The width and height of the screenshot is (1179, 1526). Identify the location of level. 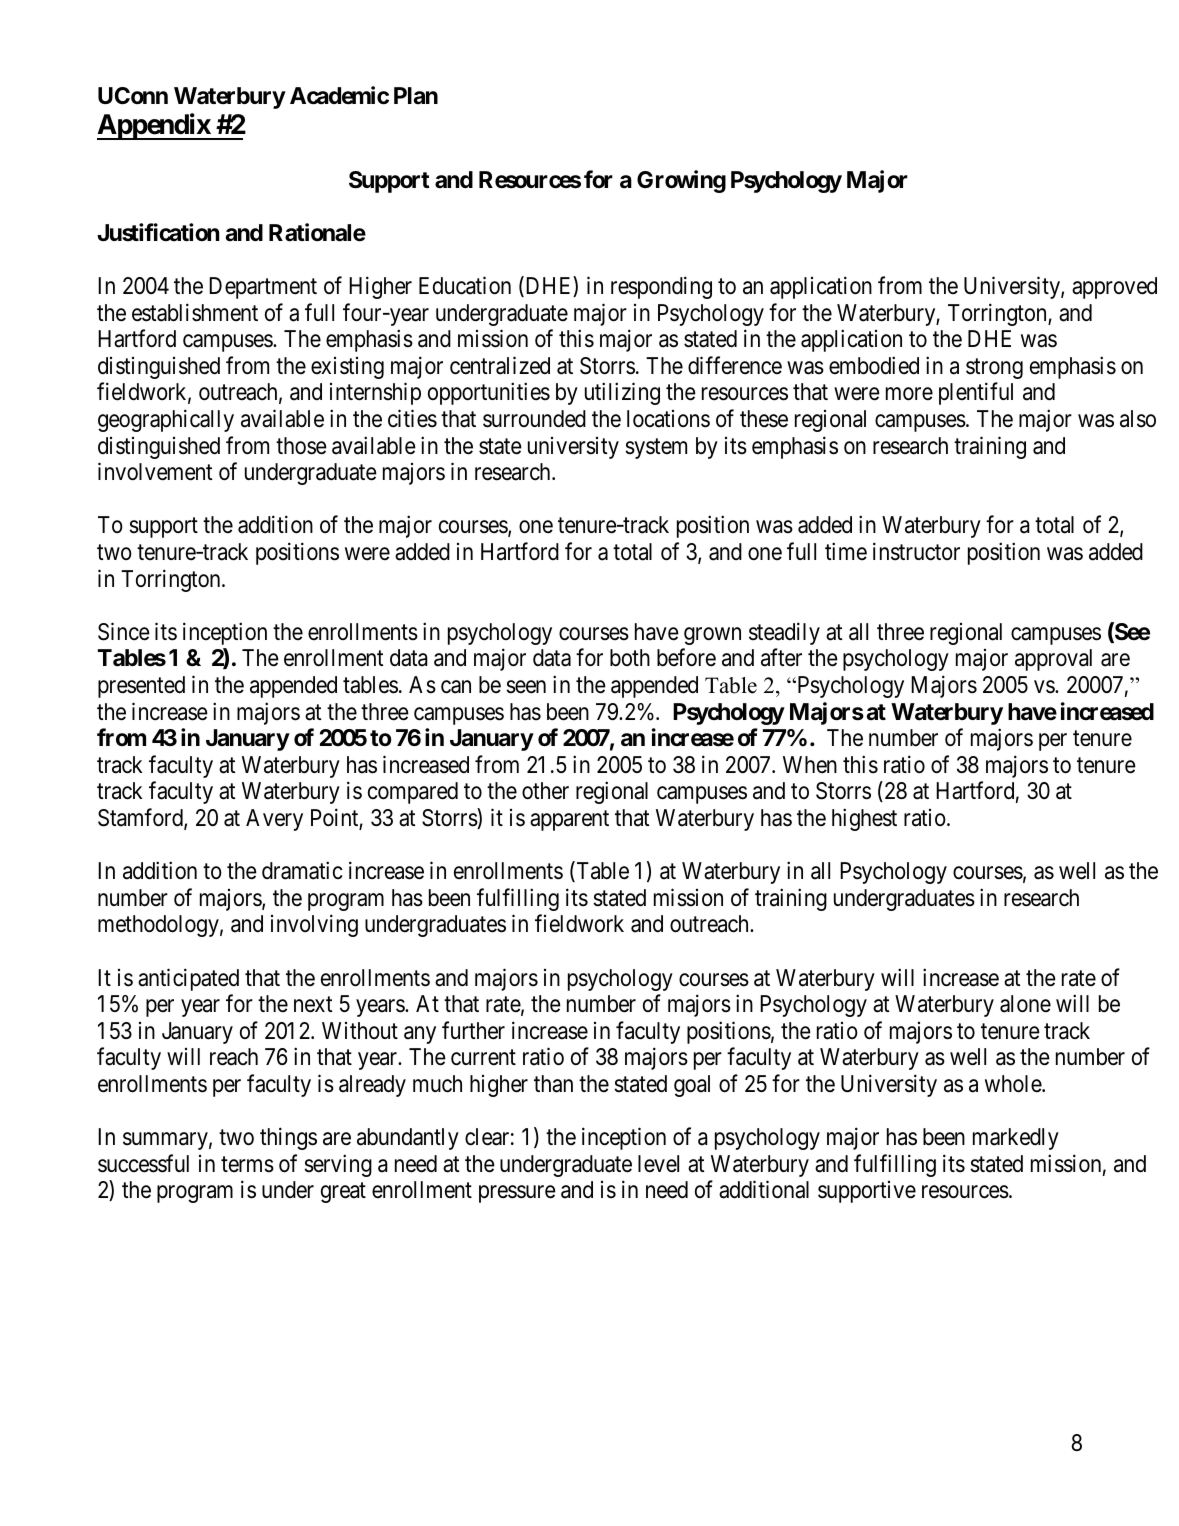
(658, 1164).
